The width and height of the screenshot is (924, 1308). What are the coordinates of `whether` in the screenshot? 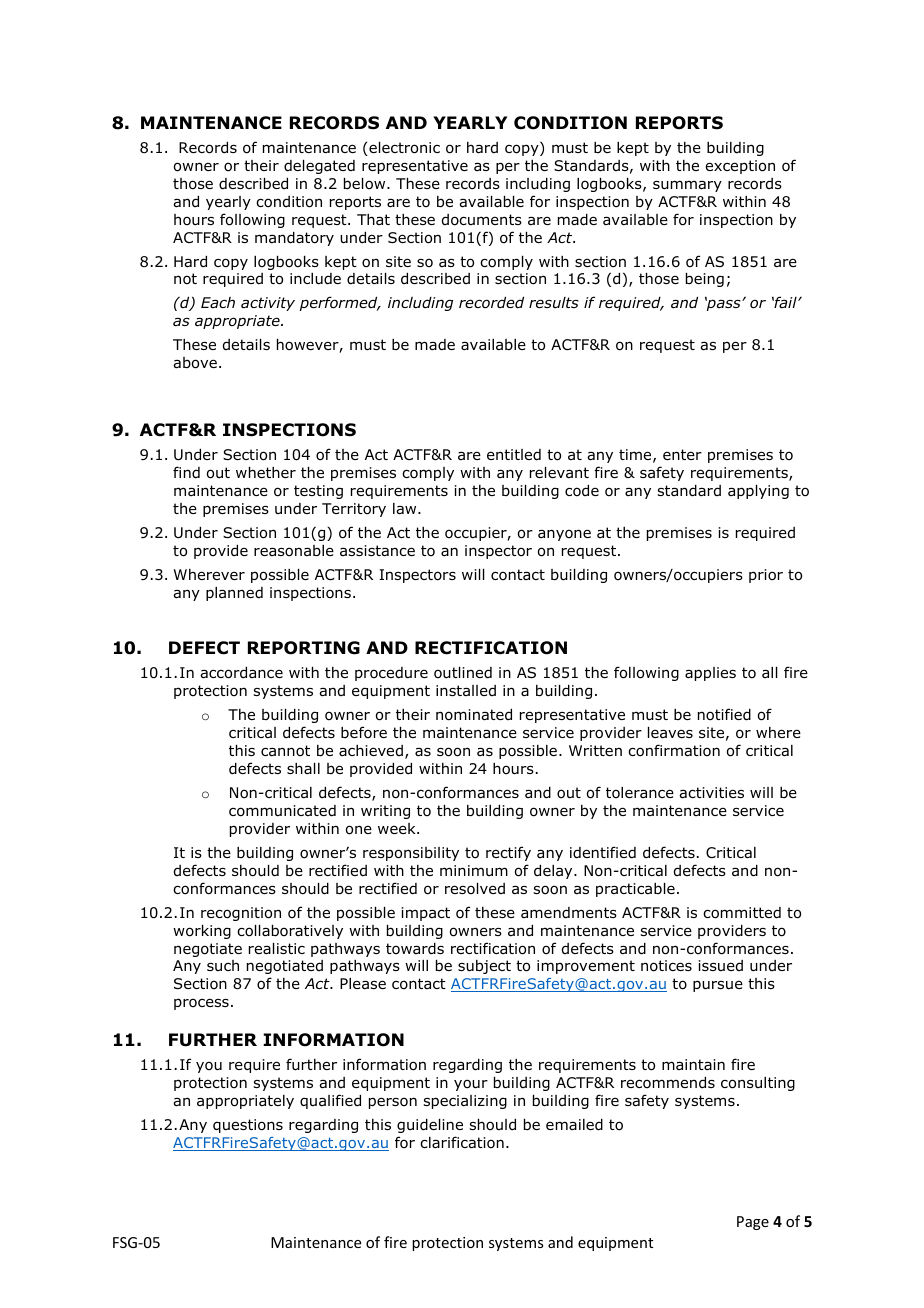 It's located at (266, 472).
